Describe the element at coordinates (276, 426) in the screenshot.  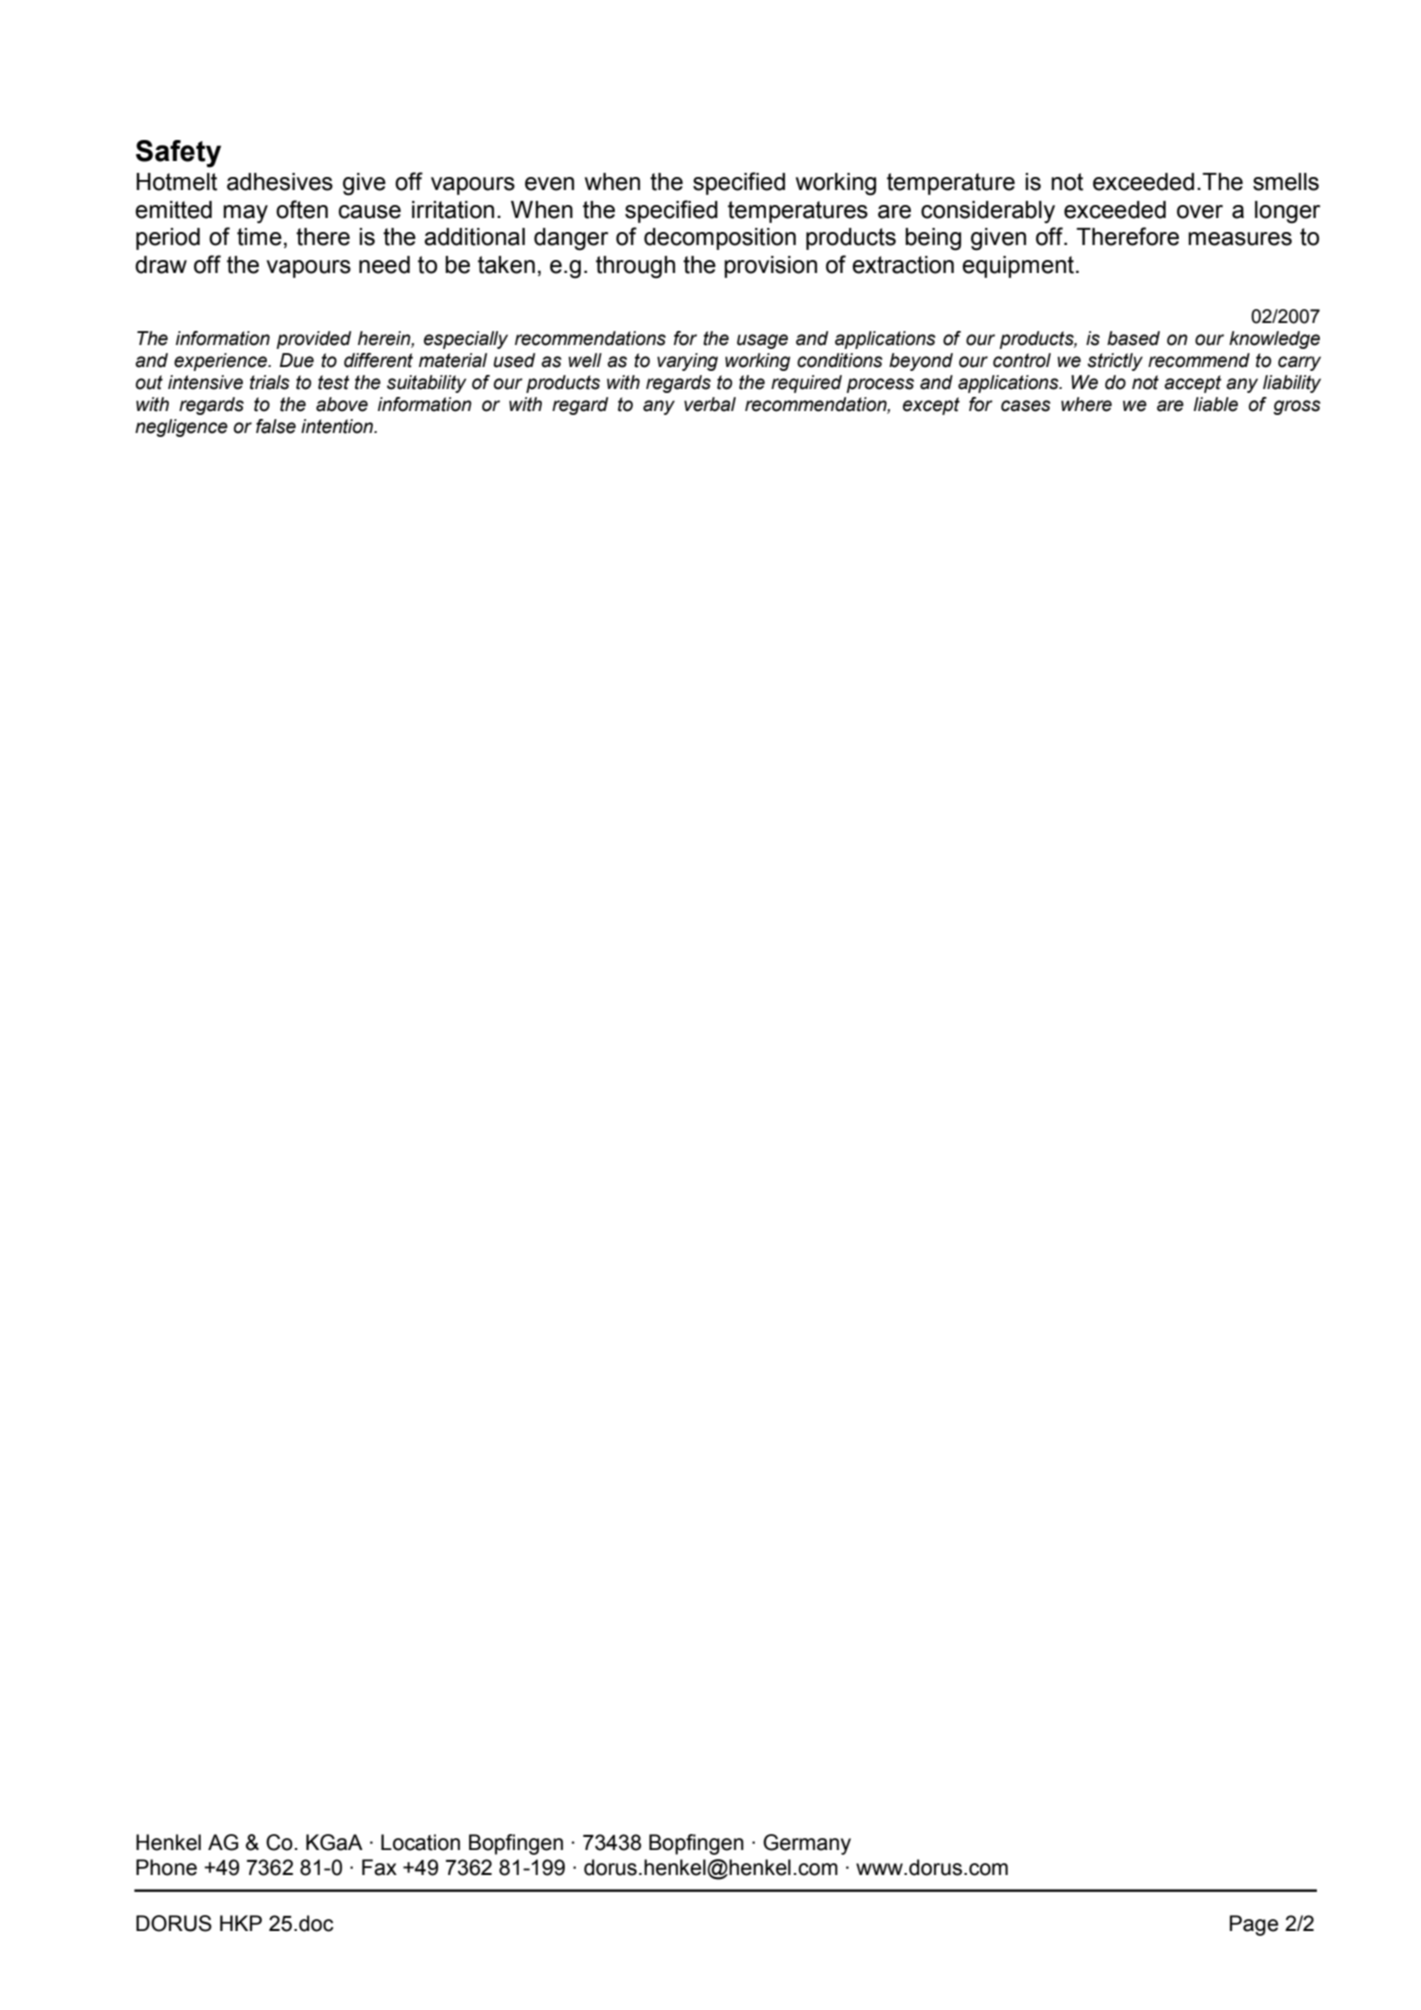
I see `false` at that location.
